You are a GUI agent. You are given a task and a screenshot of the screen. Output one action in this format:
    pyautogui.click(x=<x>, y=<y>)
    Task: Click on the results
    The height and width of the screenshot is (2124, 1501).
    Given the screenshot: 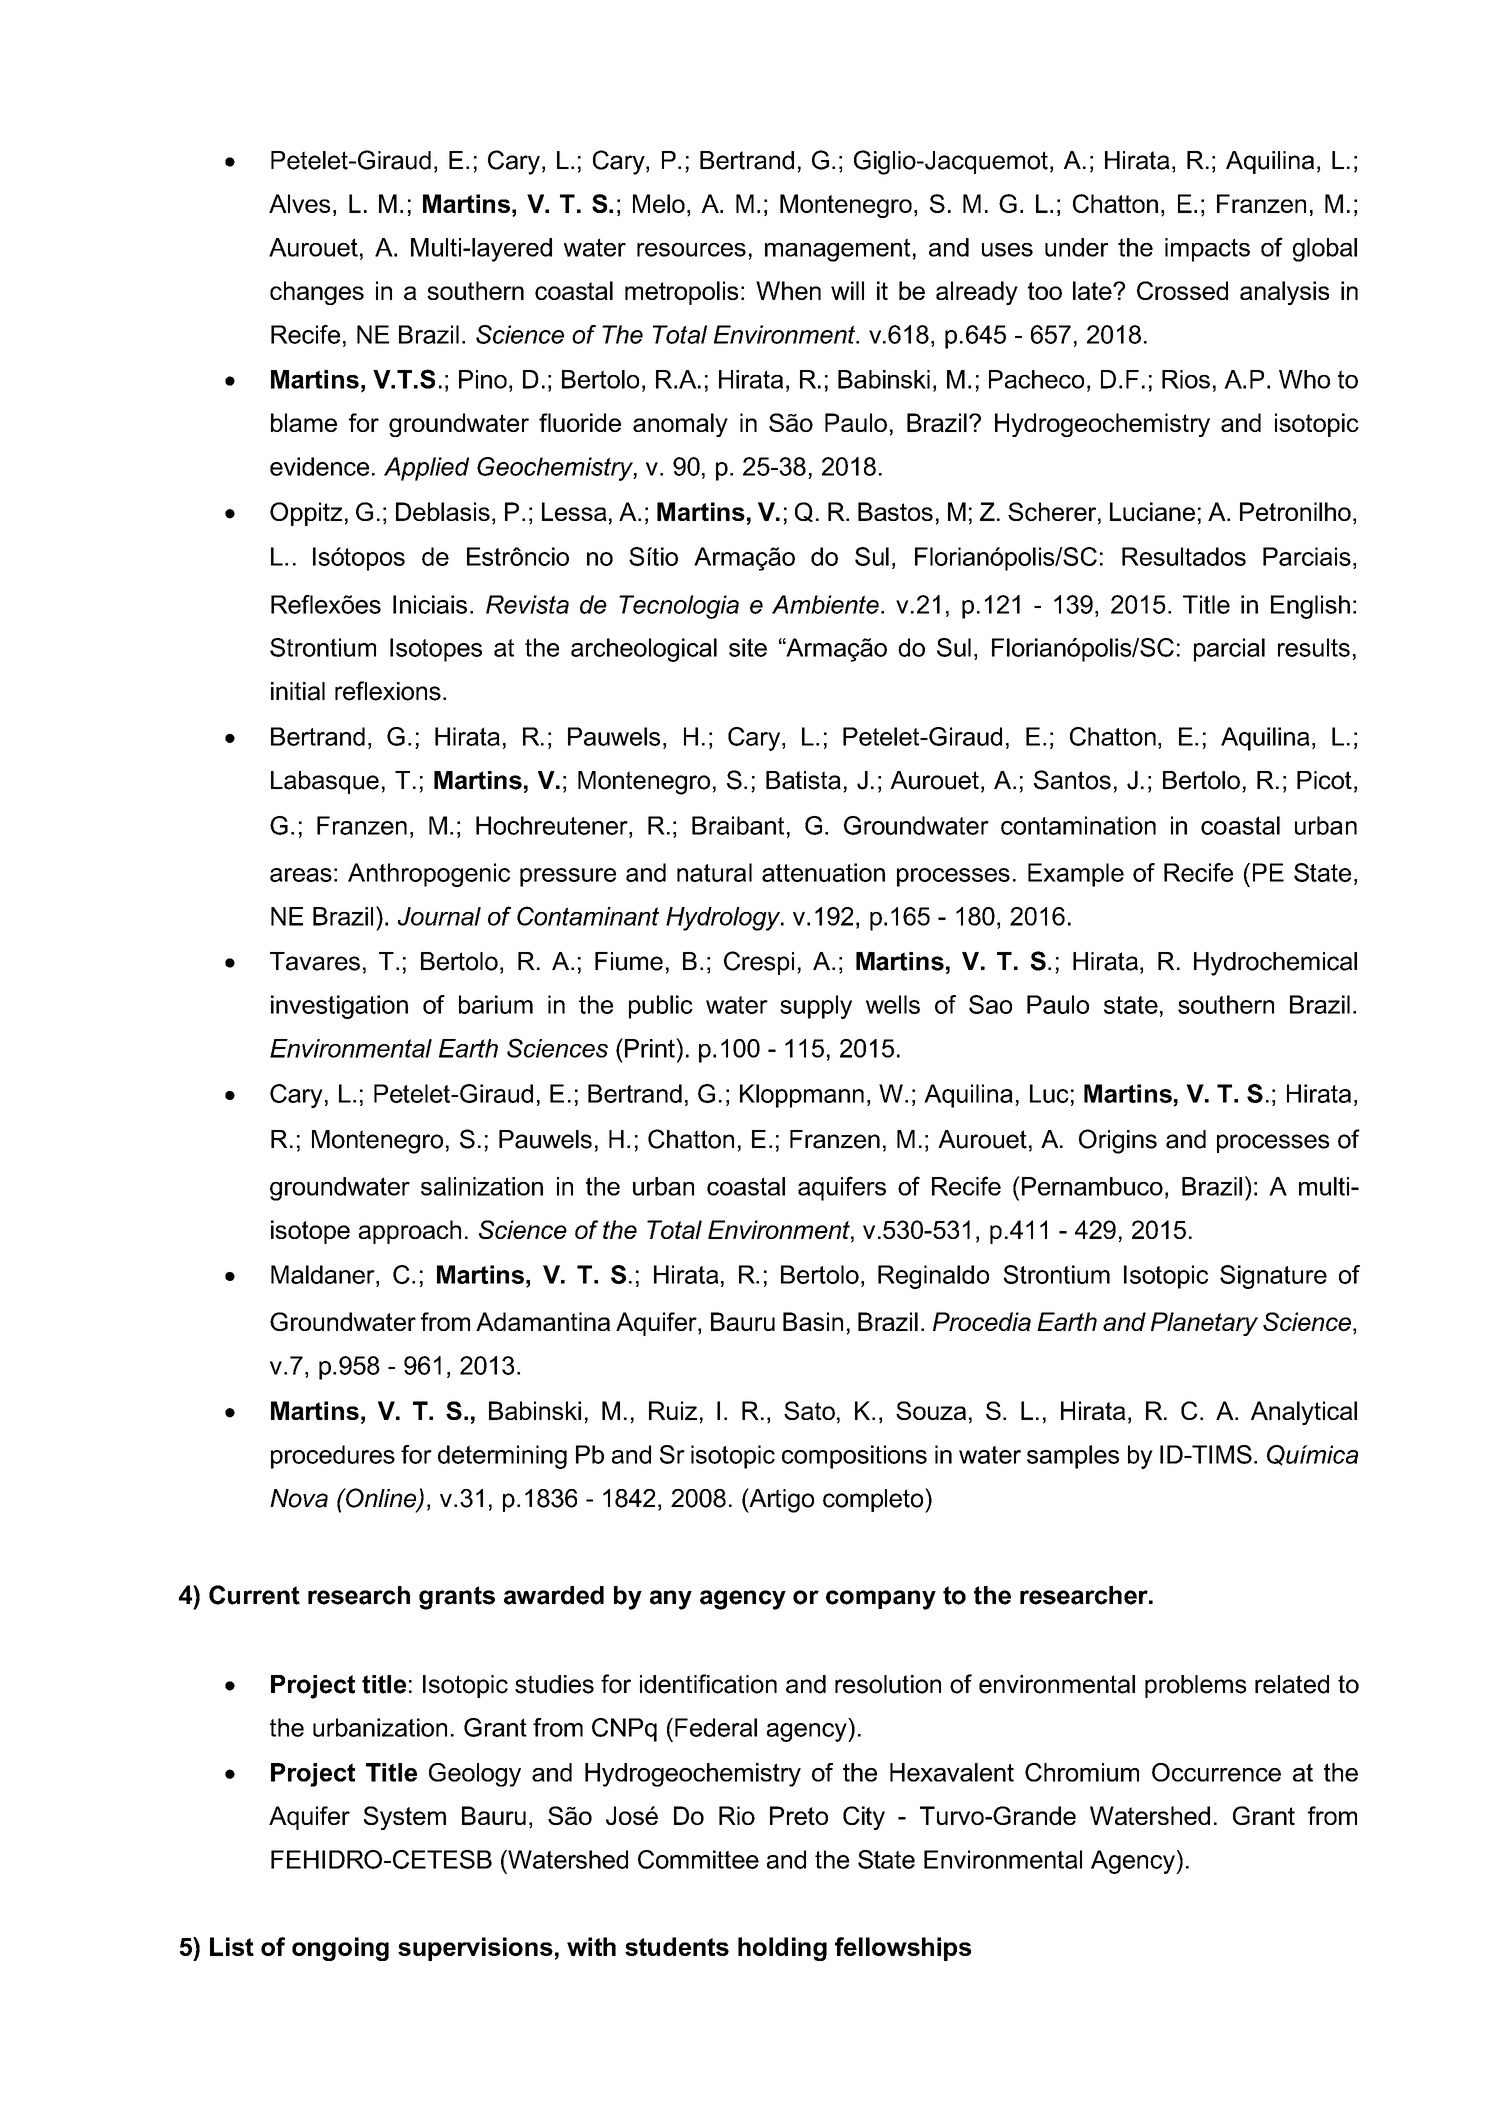 What is the action you would take?
    pyautogui.click(x=1314, y=647)
